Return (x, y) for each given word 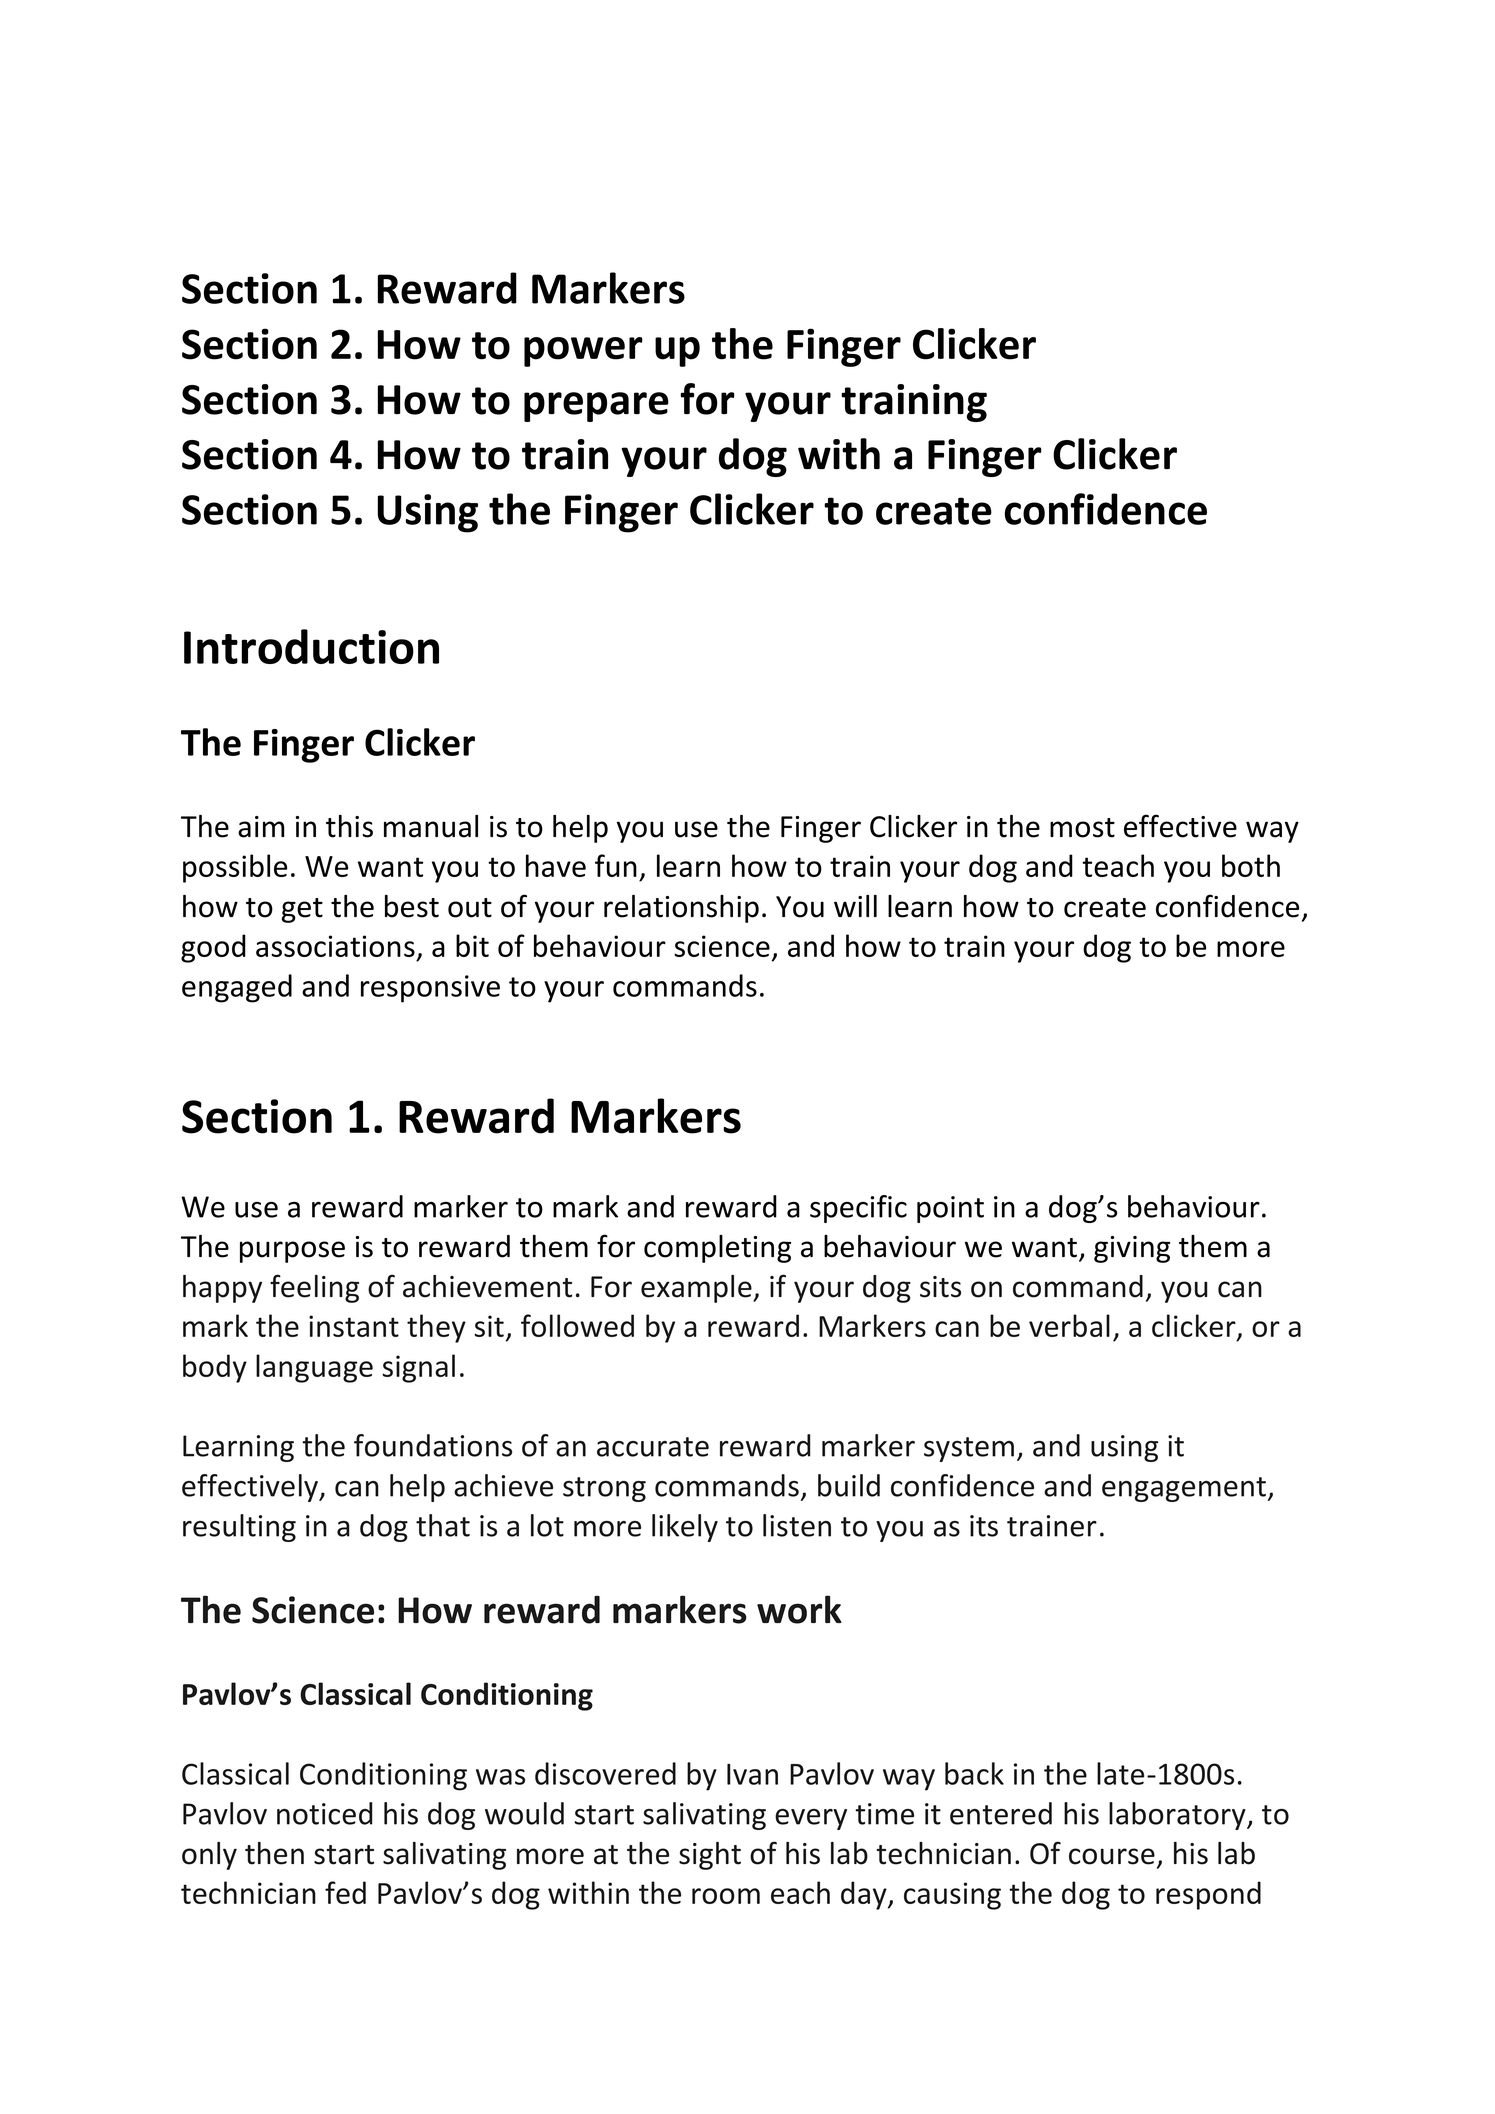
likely (685, 1528)
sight (710, 1856)
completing (717, 1249)
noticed (325, 1813)
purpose (292, 1252)
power (583, 352)
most (1082, 828)
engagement (1184, 1489)
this (349, 826)
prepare (596, 407)
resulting (239, 1528)
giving (1132, 1249)
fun (616, 865)
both (1251, 865)
